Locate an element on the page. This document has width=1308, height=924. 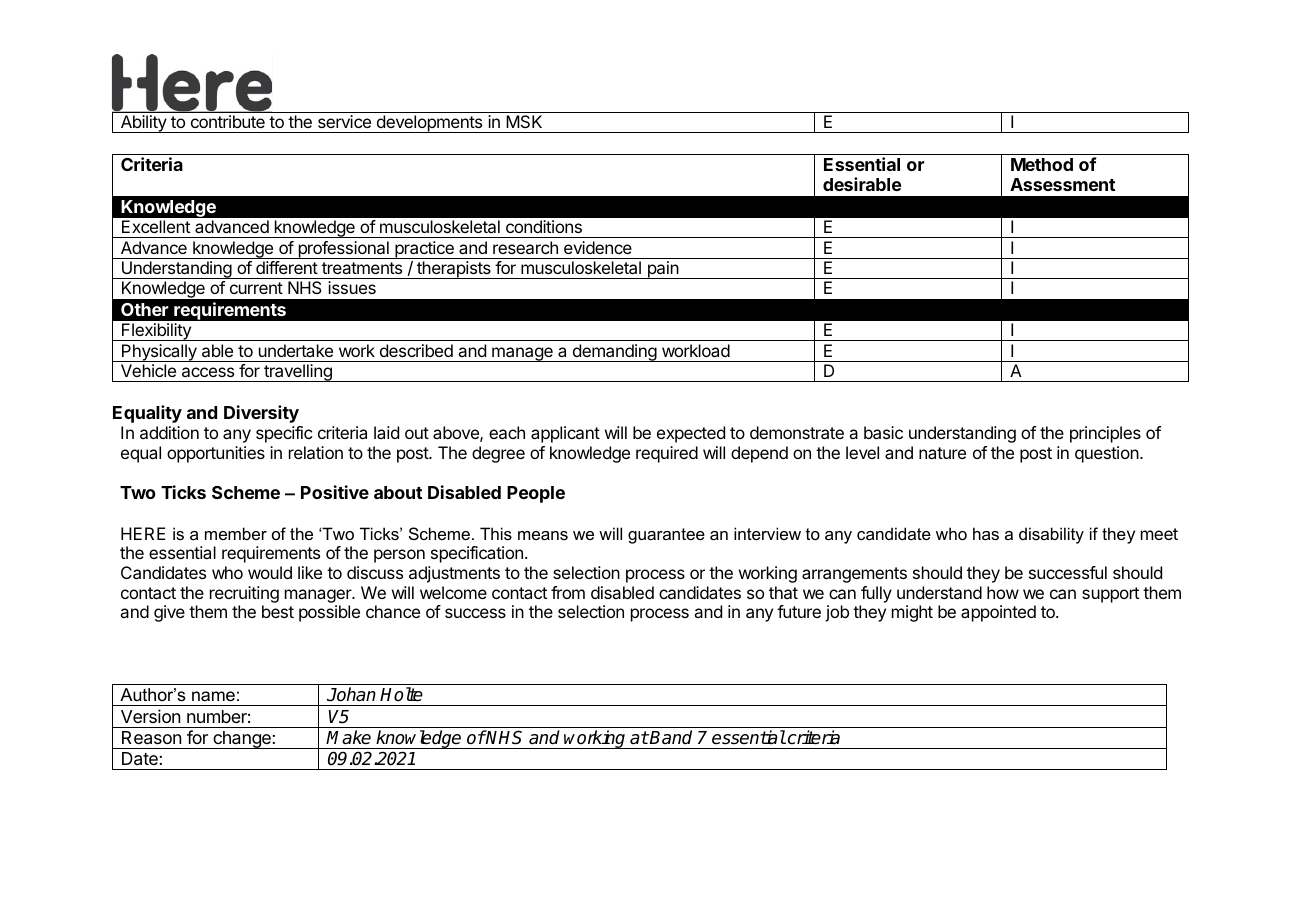
change is located at coordinates (242, 740).
